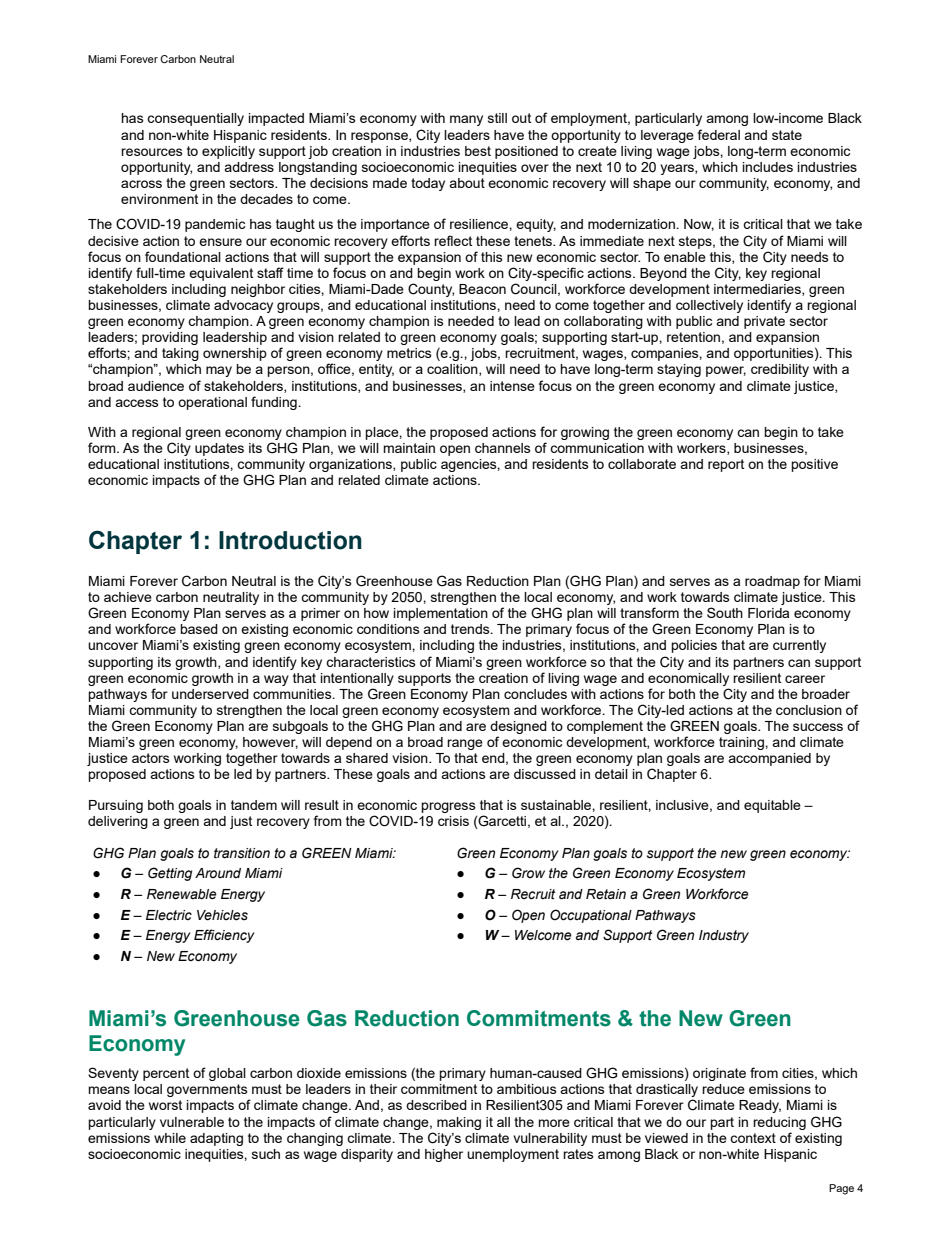 The height and width of the page is (1233, 952). I want to click on includes, so click(768, 167).
